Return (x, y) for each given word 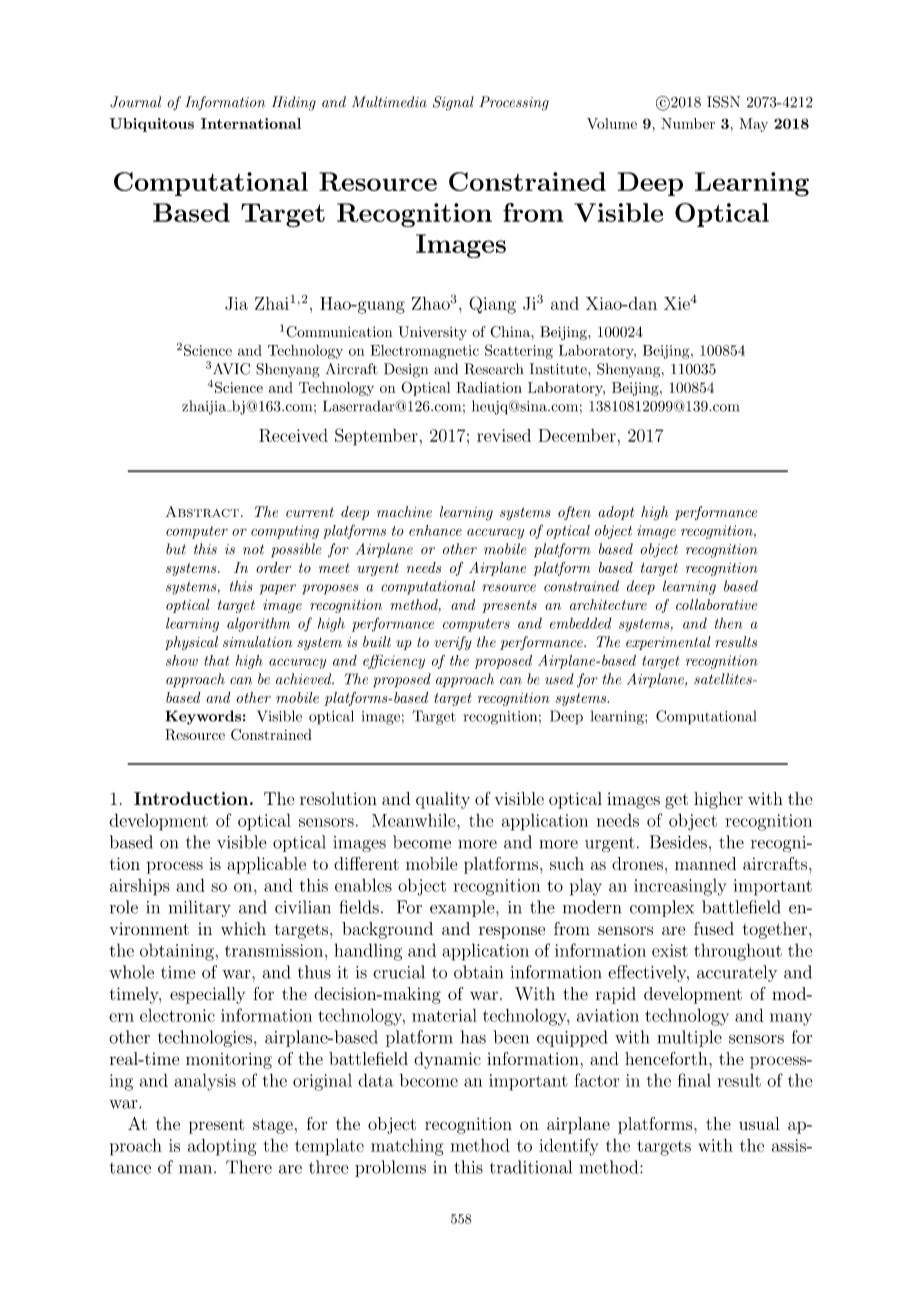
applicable (266, 865)
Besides (678, 842)
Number (688, 123)
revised (504, 435)
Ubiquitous (152, 125)
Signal (453, 103)
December (577, 435)
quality (443, 800)
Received (293, 435)
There (249, 1167)
